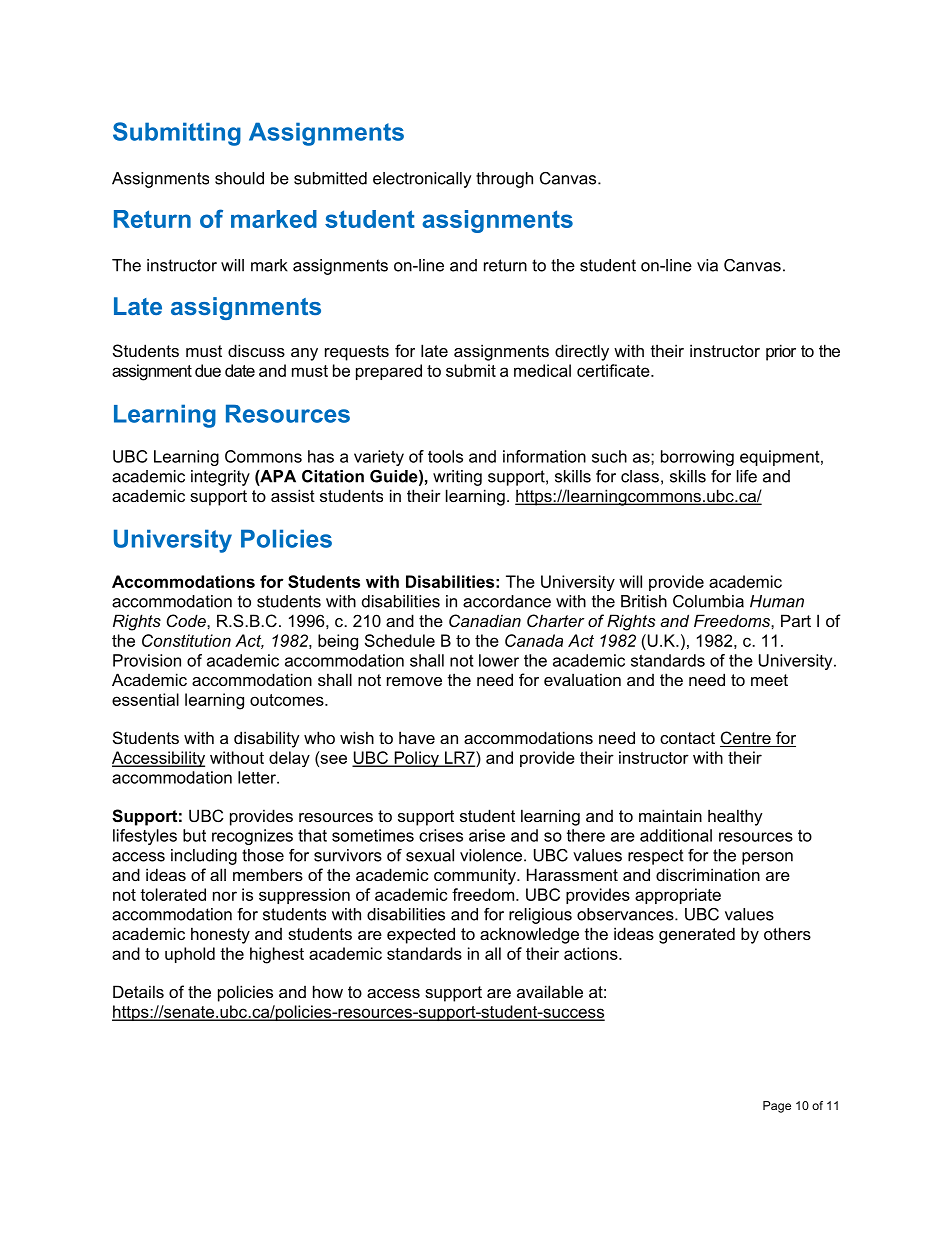 This screenshot has width=952, height=1233. What do you see at coordinates (697, 458) in the screenshot?
I see `borrowing` at bounding box center [697, 458].
